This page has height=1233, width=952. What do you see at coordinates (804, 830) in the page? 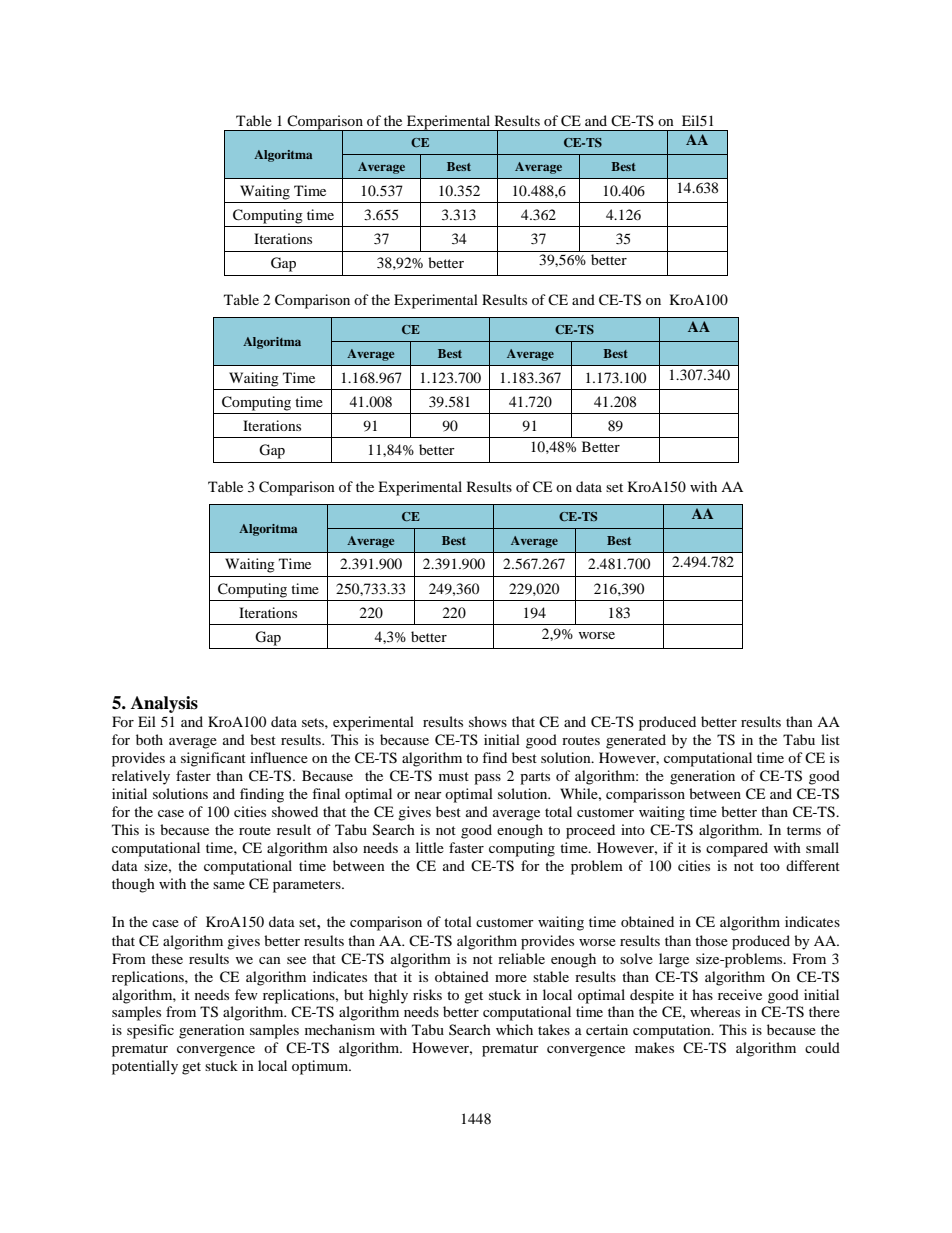
I see `terms` at bounding box center [804, 830].
